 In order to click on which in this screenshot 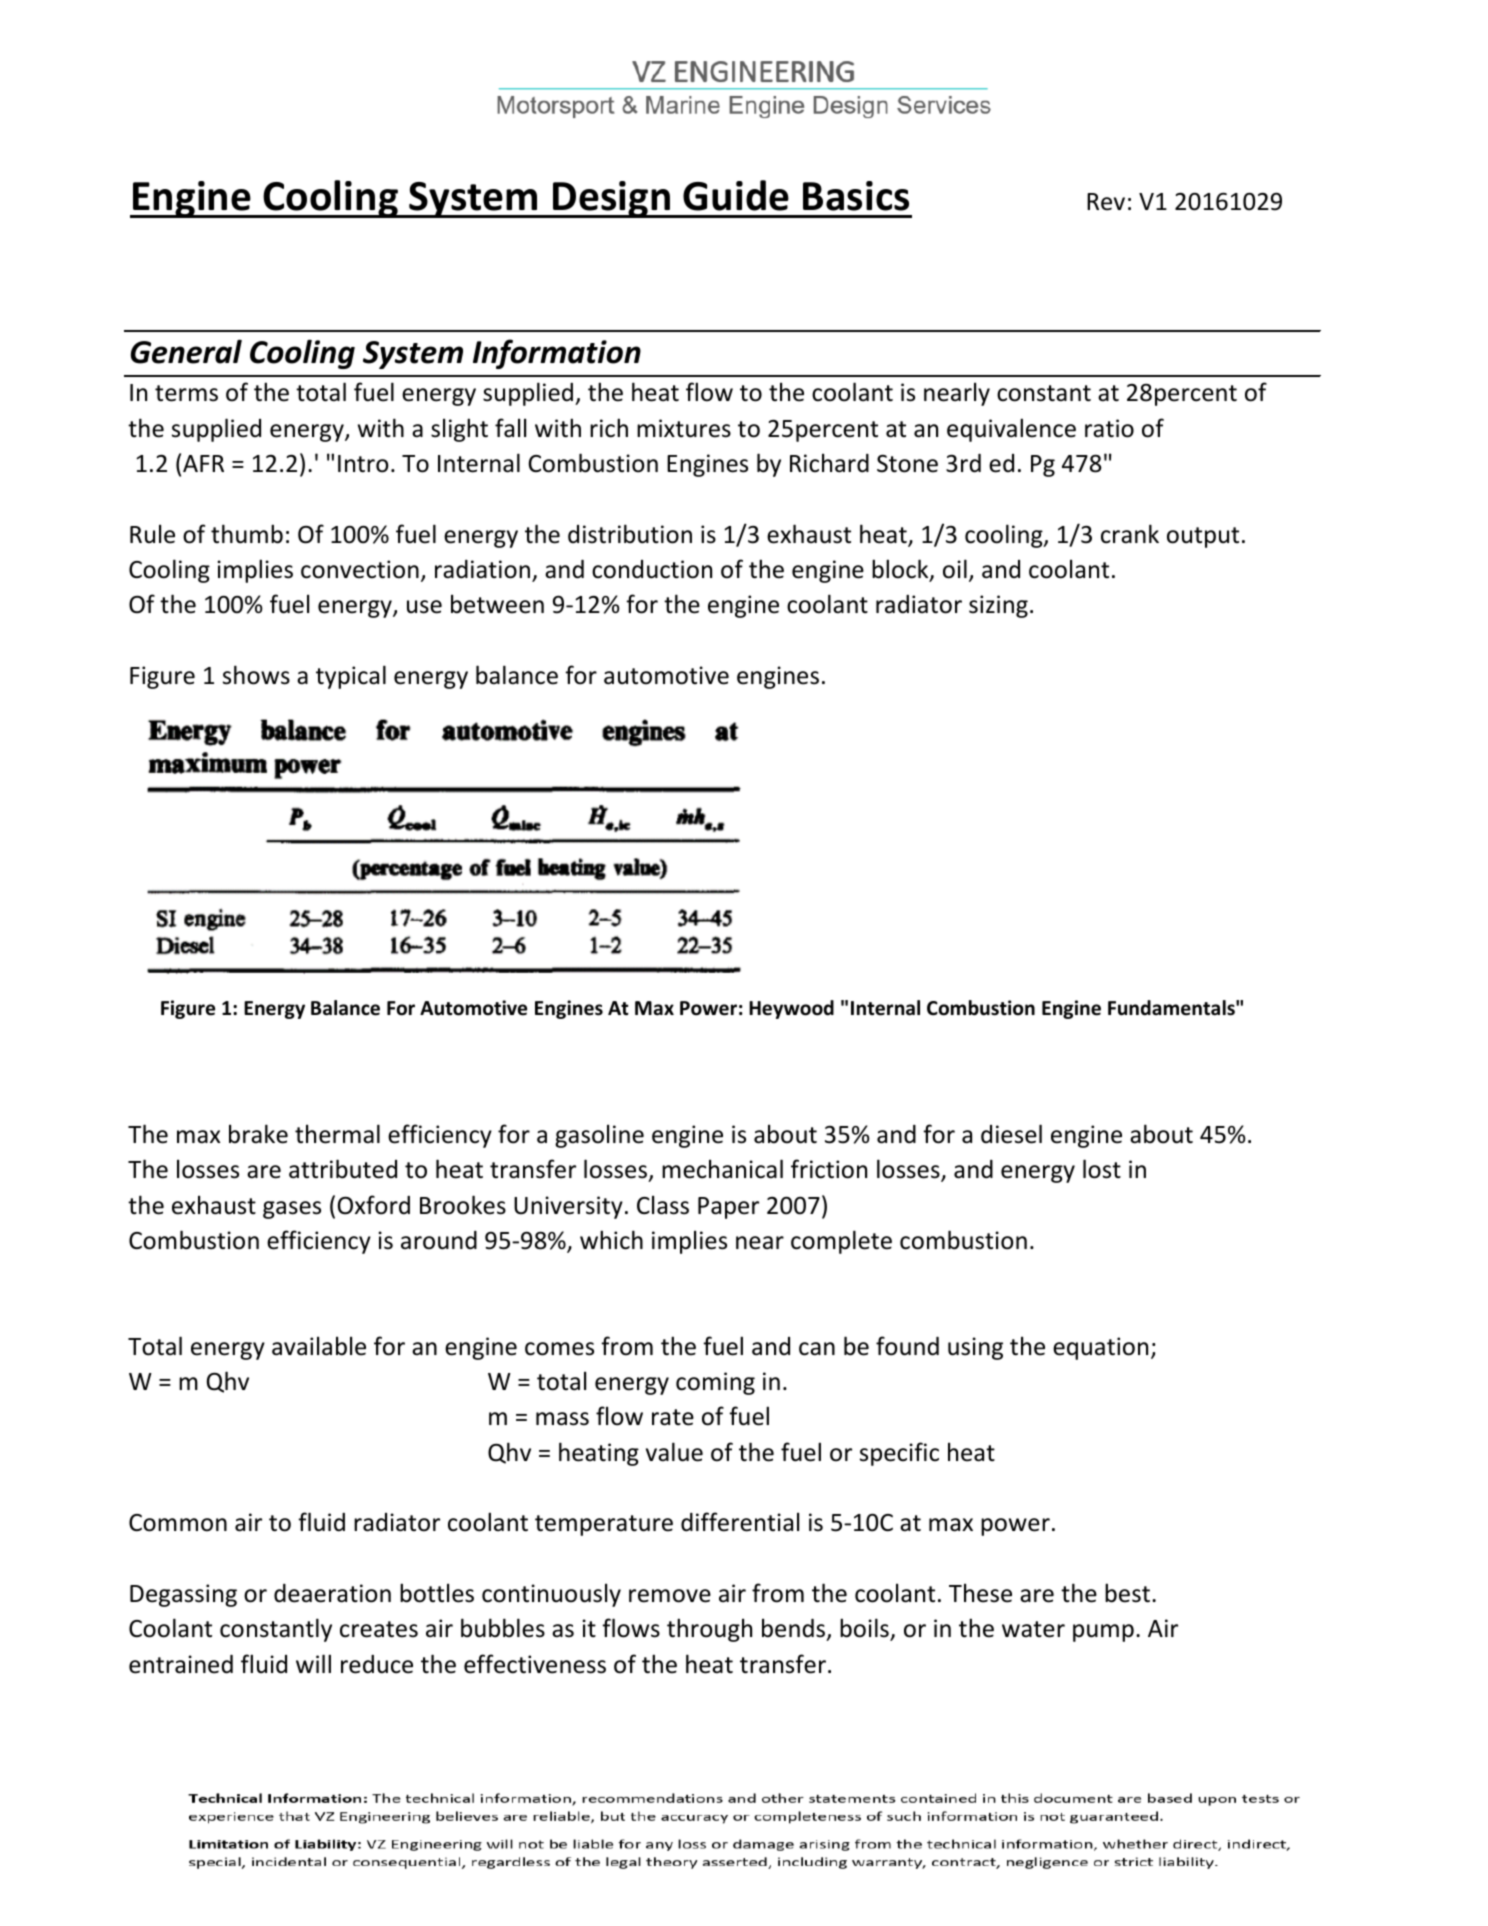, I will do `click(611, 1240)`.
